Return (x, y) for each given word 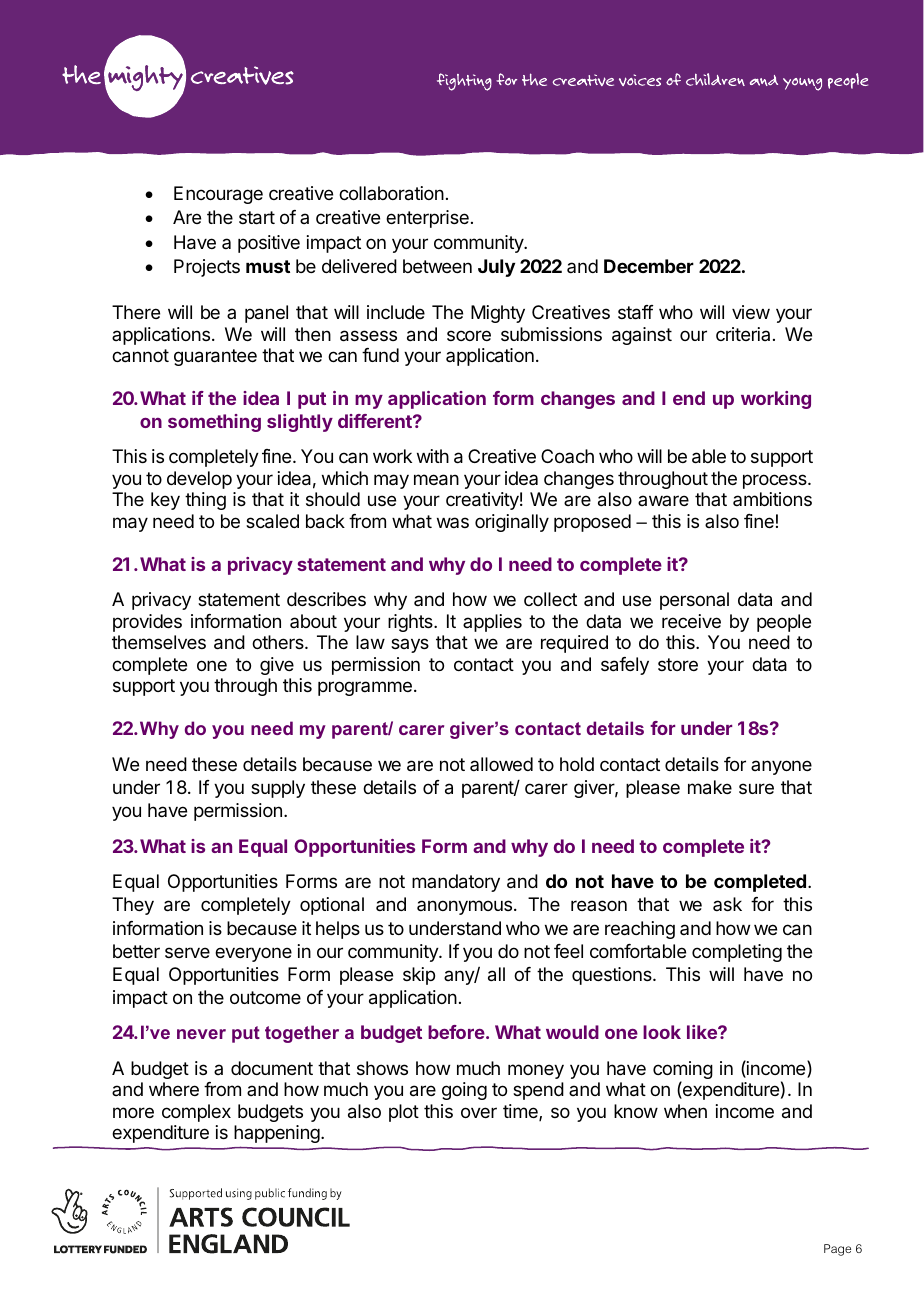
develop (199, 480)
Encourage (218, 195)
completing (737, 953)
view (751, 312)
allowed (501, 764)
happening (277, 1134)
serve (187, 952)
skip (419, 976)
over (479, 1112)
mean (436, 480)
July (496, 268)
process (776, 481)
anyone (781, 767)
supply (278, 789)
